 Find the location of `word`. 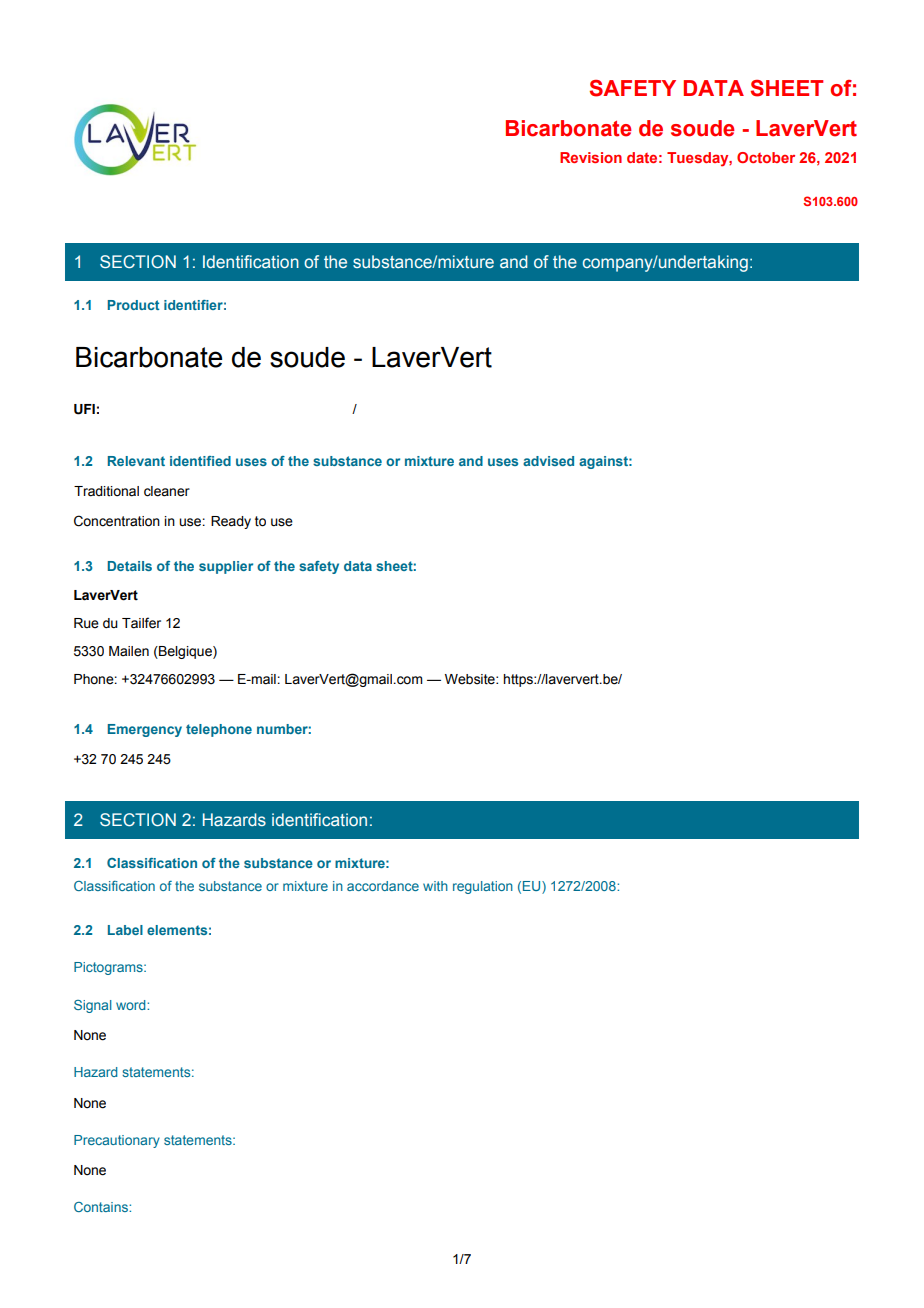

word is located at coordinates (132, 1005).
